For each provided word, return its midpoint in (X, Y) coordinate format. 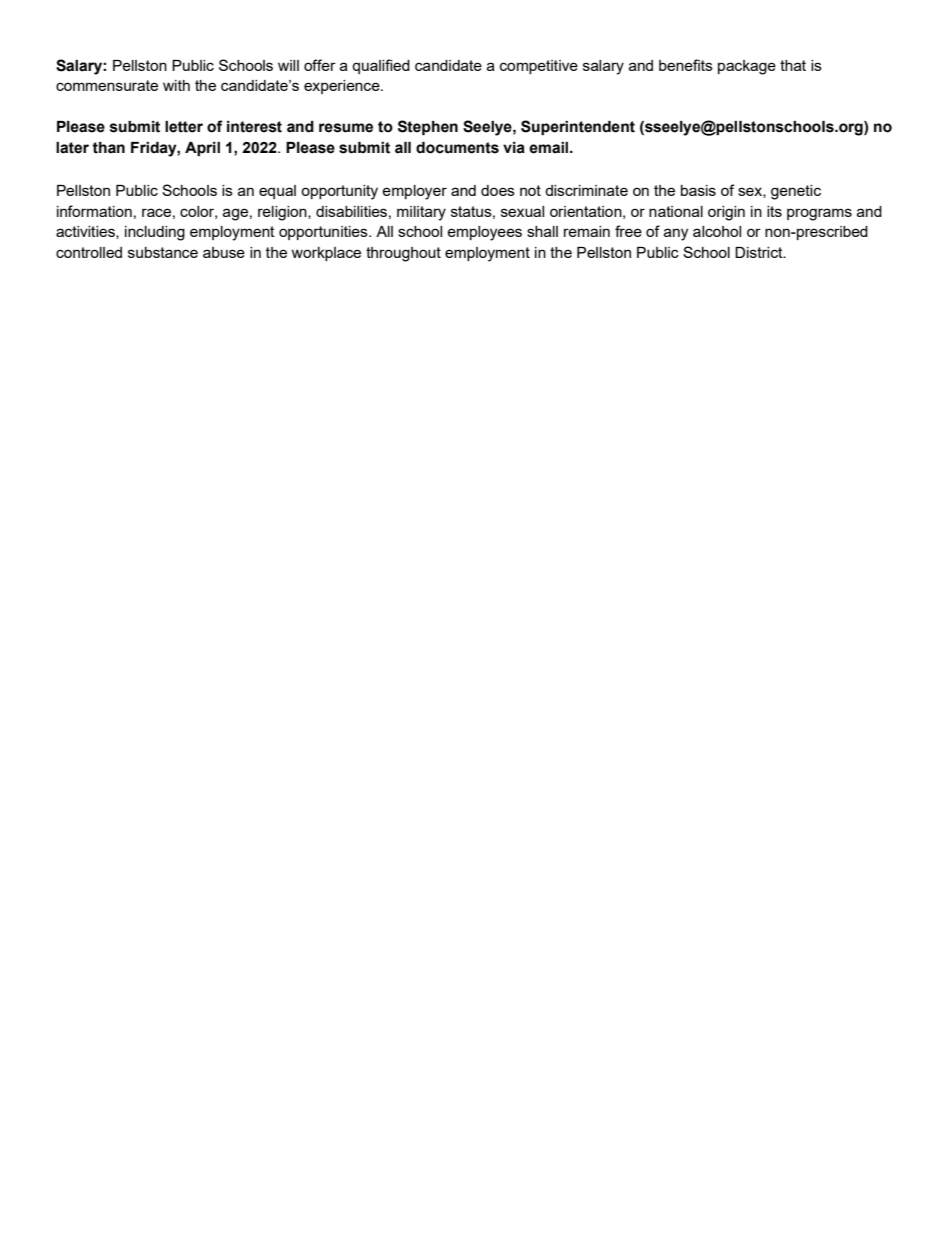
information (94, 211)
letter (184, 127)
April (202, 149)
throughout (403, 254)
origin (726, 213)
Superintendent (578, 127)
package (747, 67)
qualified (381, 66)
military (421, 213)
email (550, 148)
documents (457, 148)
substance (163, 252)
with (176, 85)
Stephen (428, 127)
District (760, 252)
